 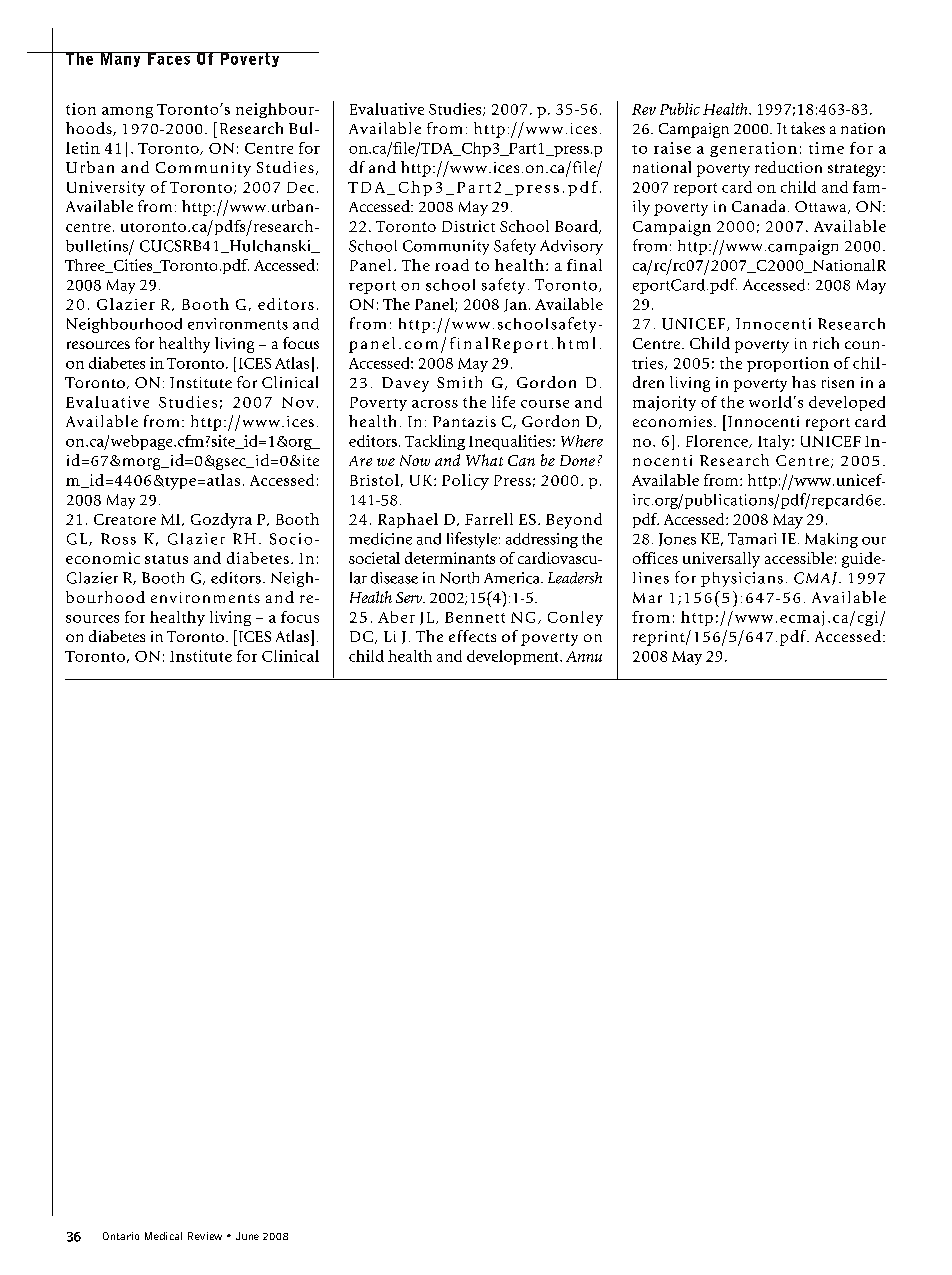 I want to click on rich, so click(x=826, y=343).
